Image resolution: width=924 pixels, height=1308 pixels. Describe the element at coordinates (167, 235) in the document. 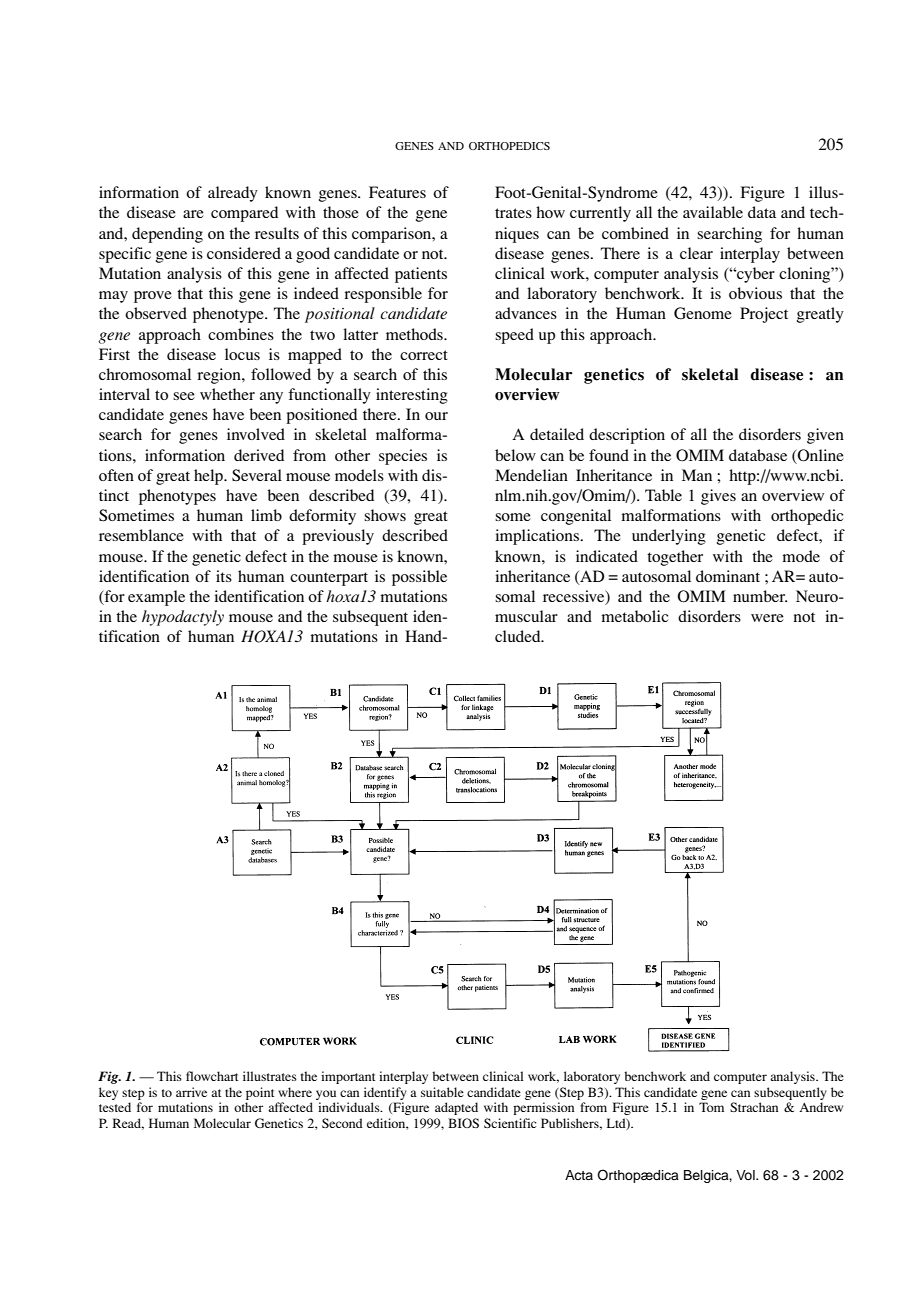

I see `depending` at that location.
